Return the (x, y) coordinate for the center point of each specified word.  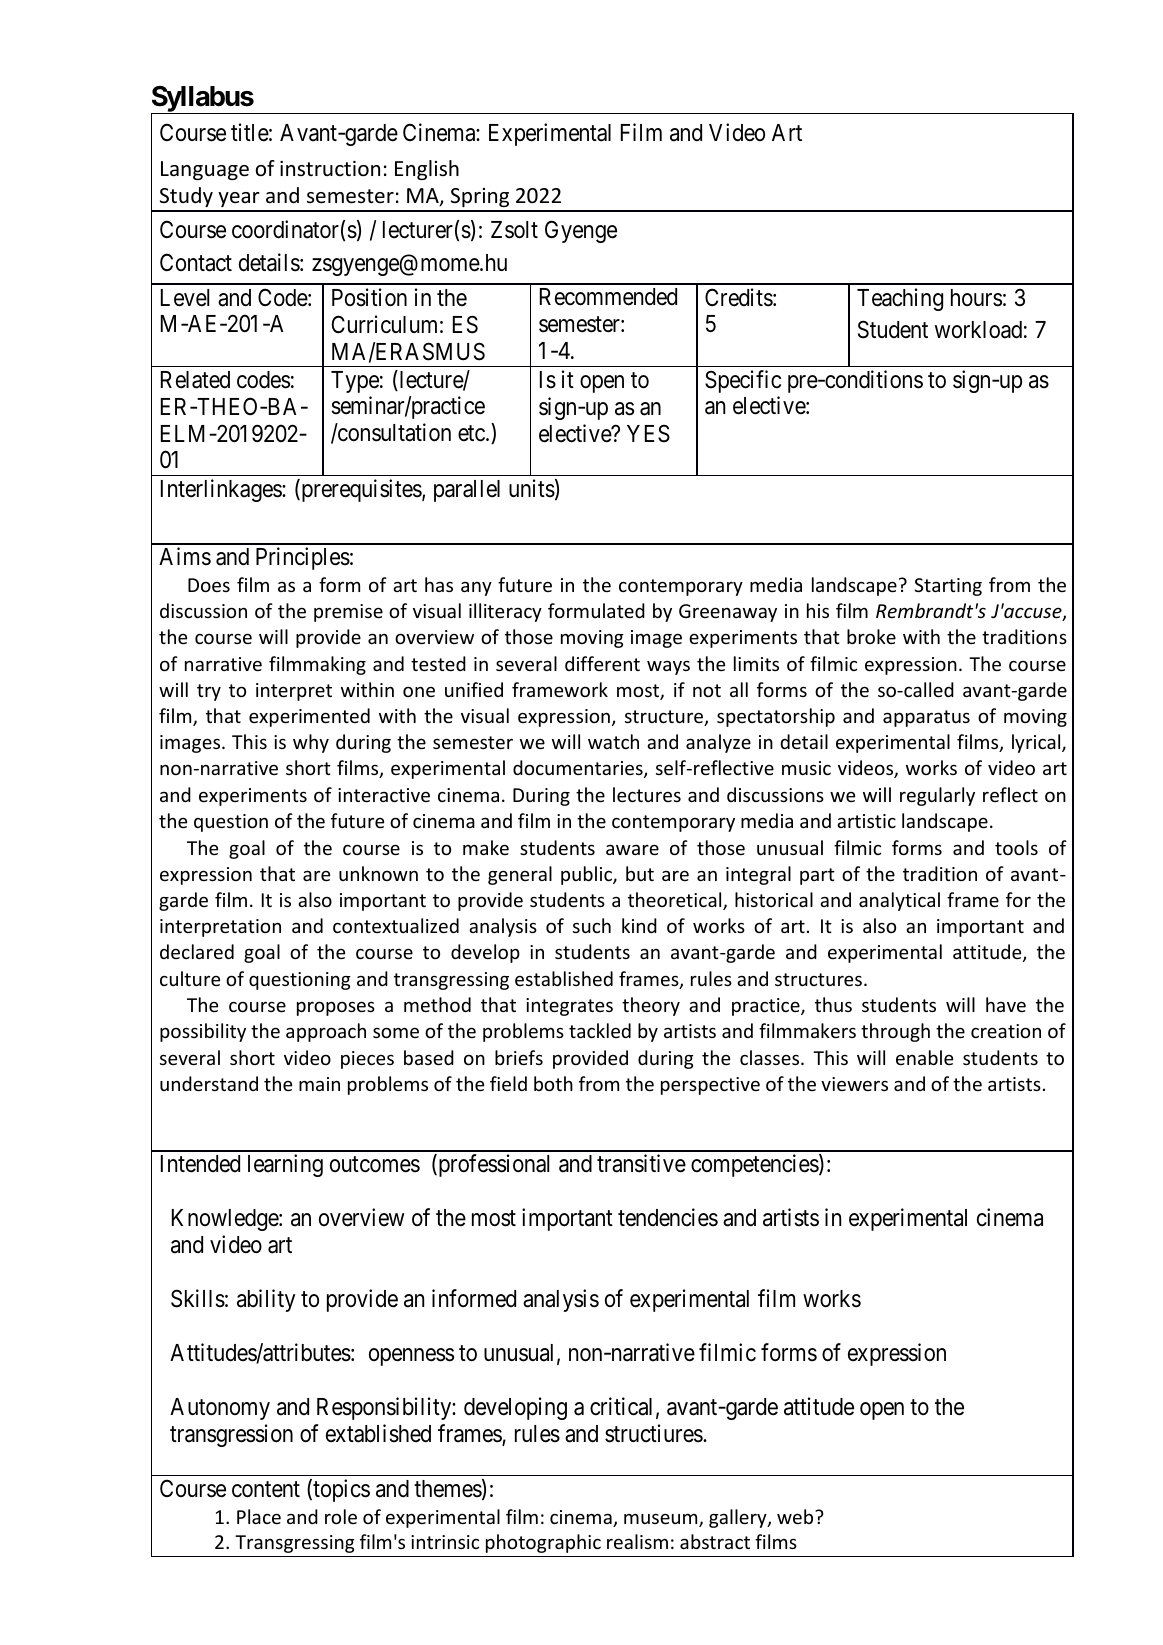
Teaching (900, 299)
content (266, 1489)
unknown (378, 873)
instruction (330, 169)
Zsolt (514, 230)
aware (632, 849)
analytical (899, 901)
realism (637, 1541)
